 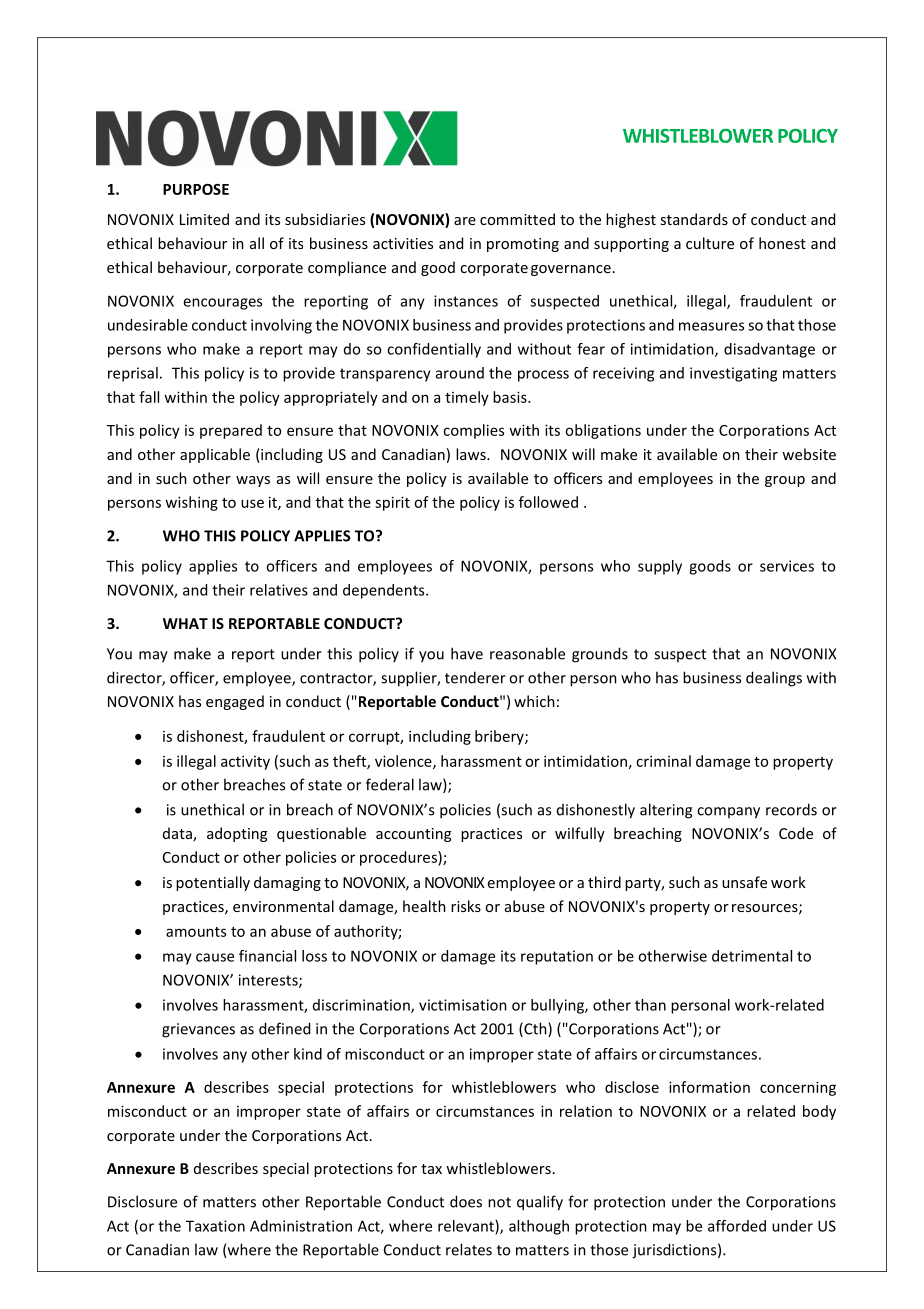 What do you see at coordinates (752, 956) in the screenshot?
I see `detrimental` at bounding box center [752, 956].
